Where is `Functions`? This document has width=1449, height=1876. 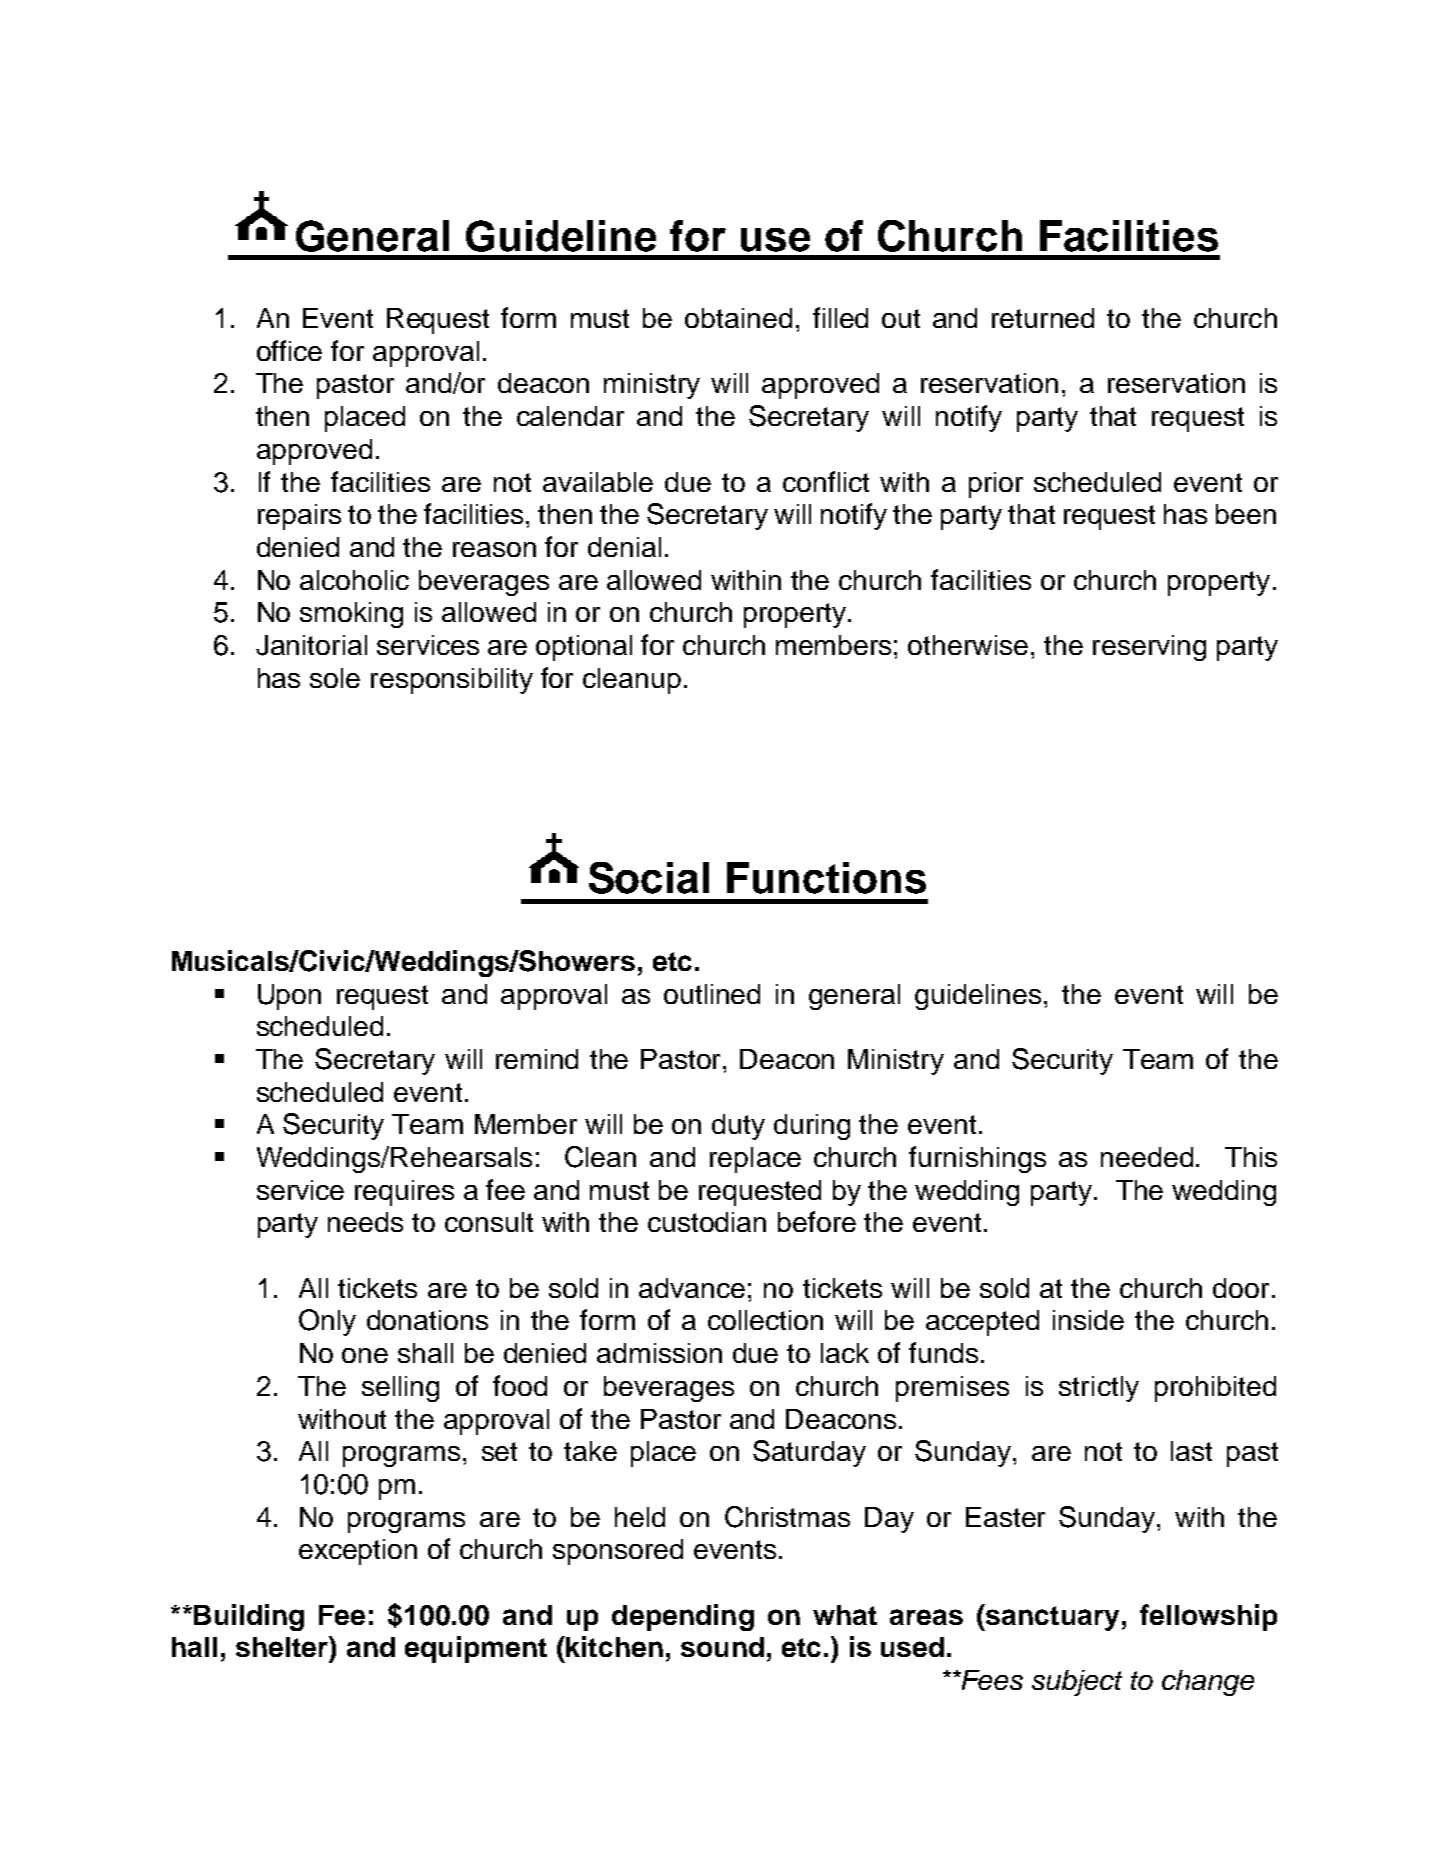
Functions is located at coordinates (826, 878).
